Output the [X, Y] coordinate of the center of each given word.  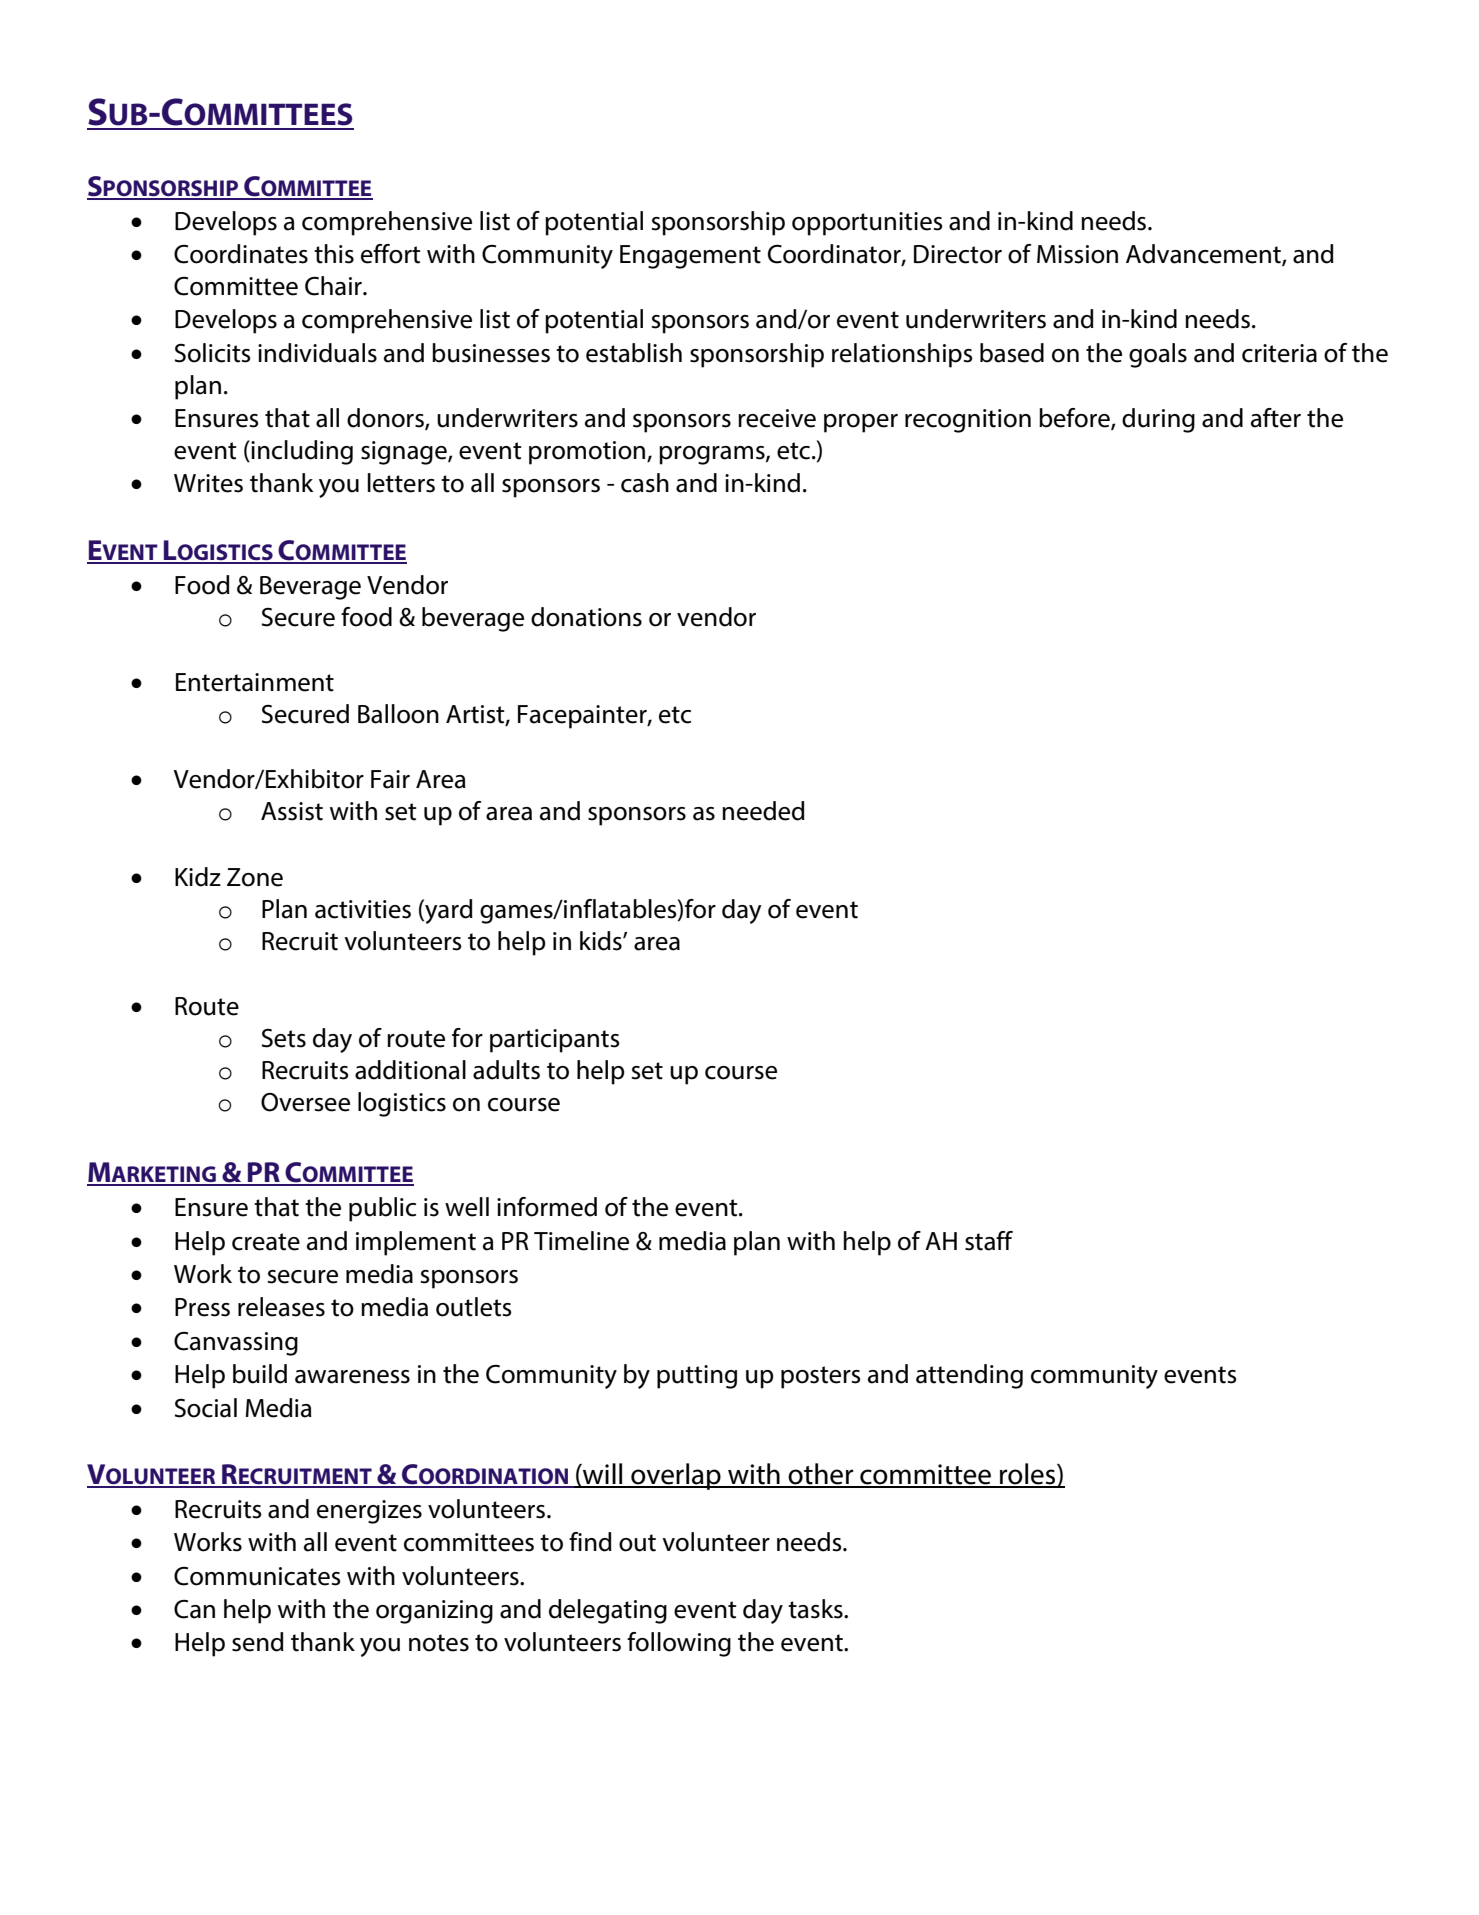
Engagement [690, 257]
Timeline [581, 1241]
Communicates [257, 1576]
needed [763, 811]
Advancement [1204, 255]
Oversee [305, 1102]
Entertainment [255, 682]
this [334, 254]
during [1158, 420]
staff [989, 1241]
